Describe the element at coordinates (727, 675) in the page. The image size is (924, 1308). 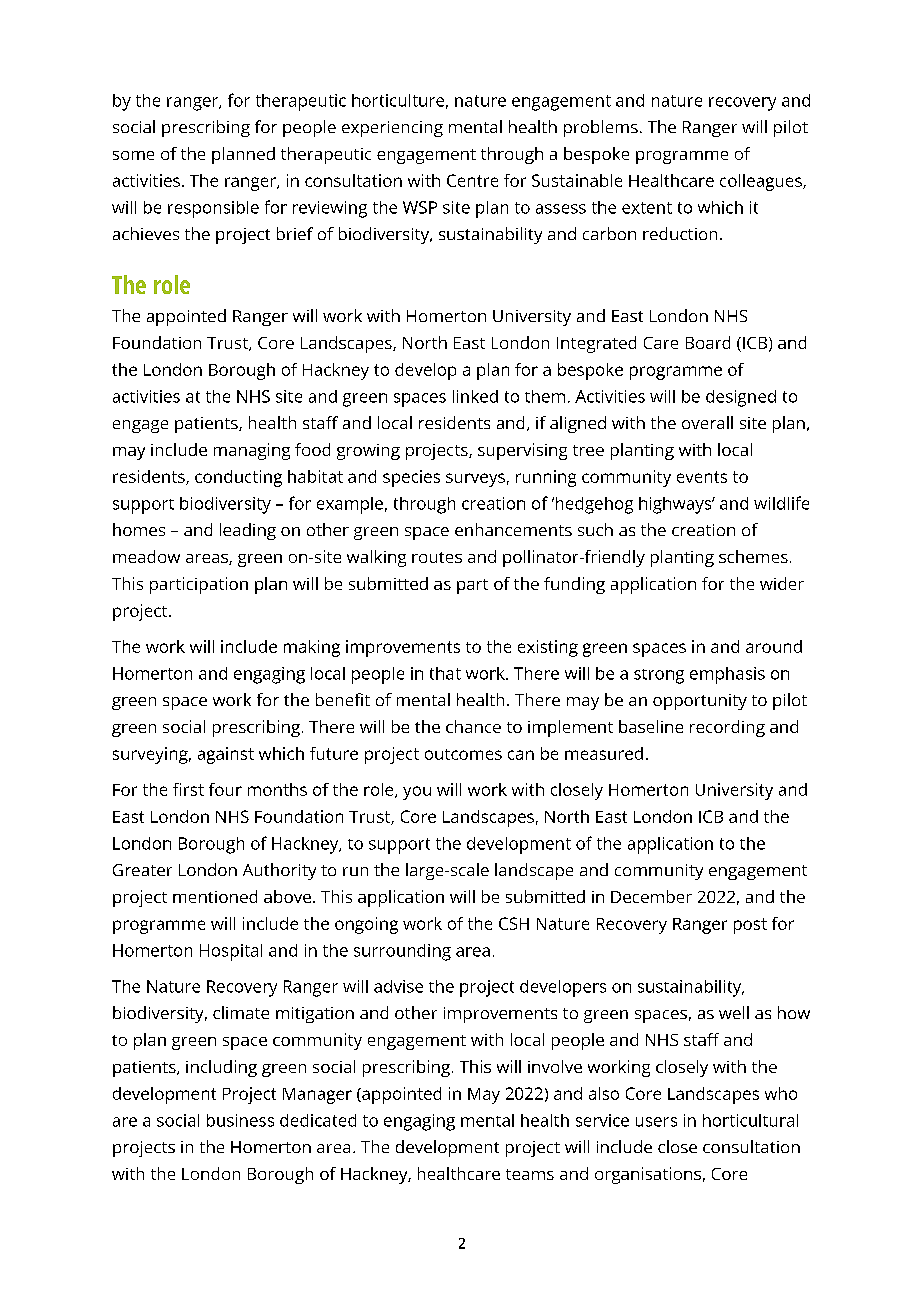
I see `emphasis` at that location.
